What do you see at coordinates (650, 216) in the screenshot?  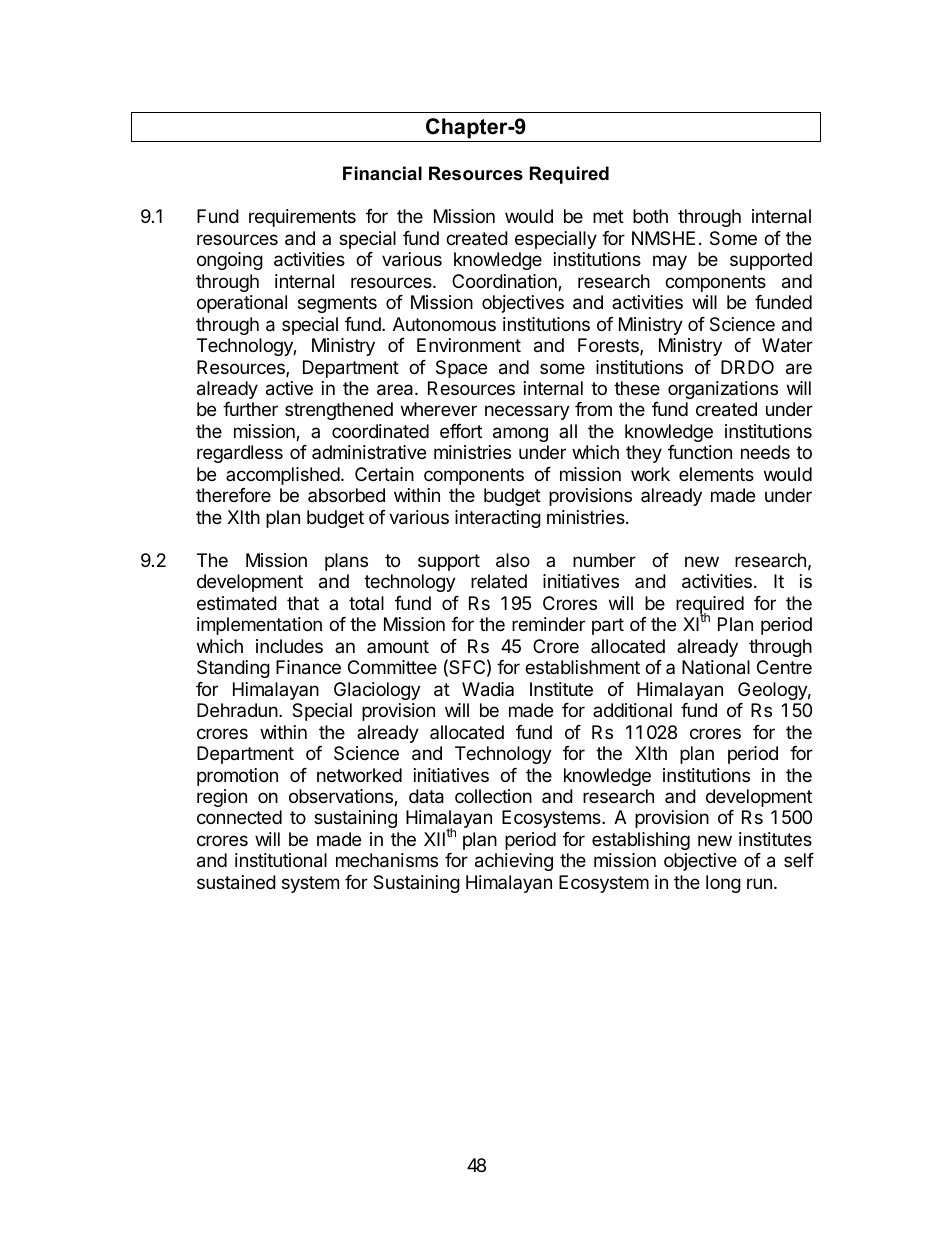 I see `both` at bounding box center [650, 216].
